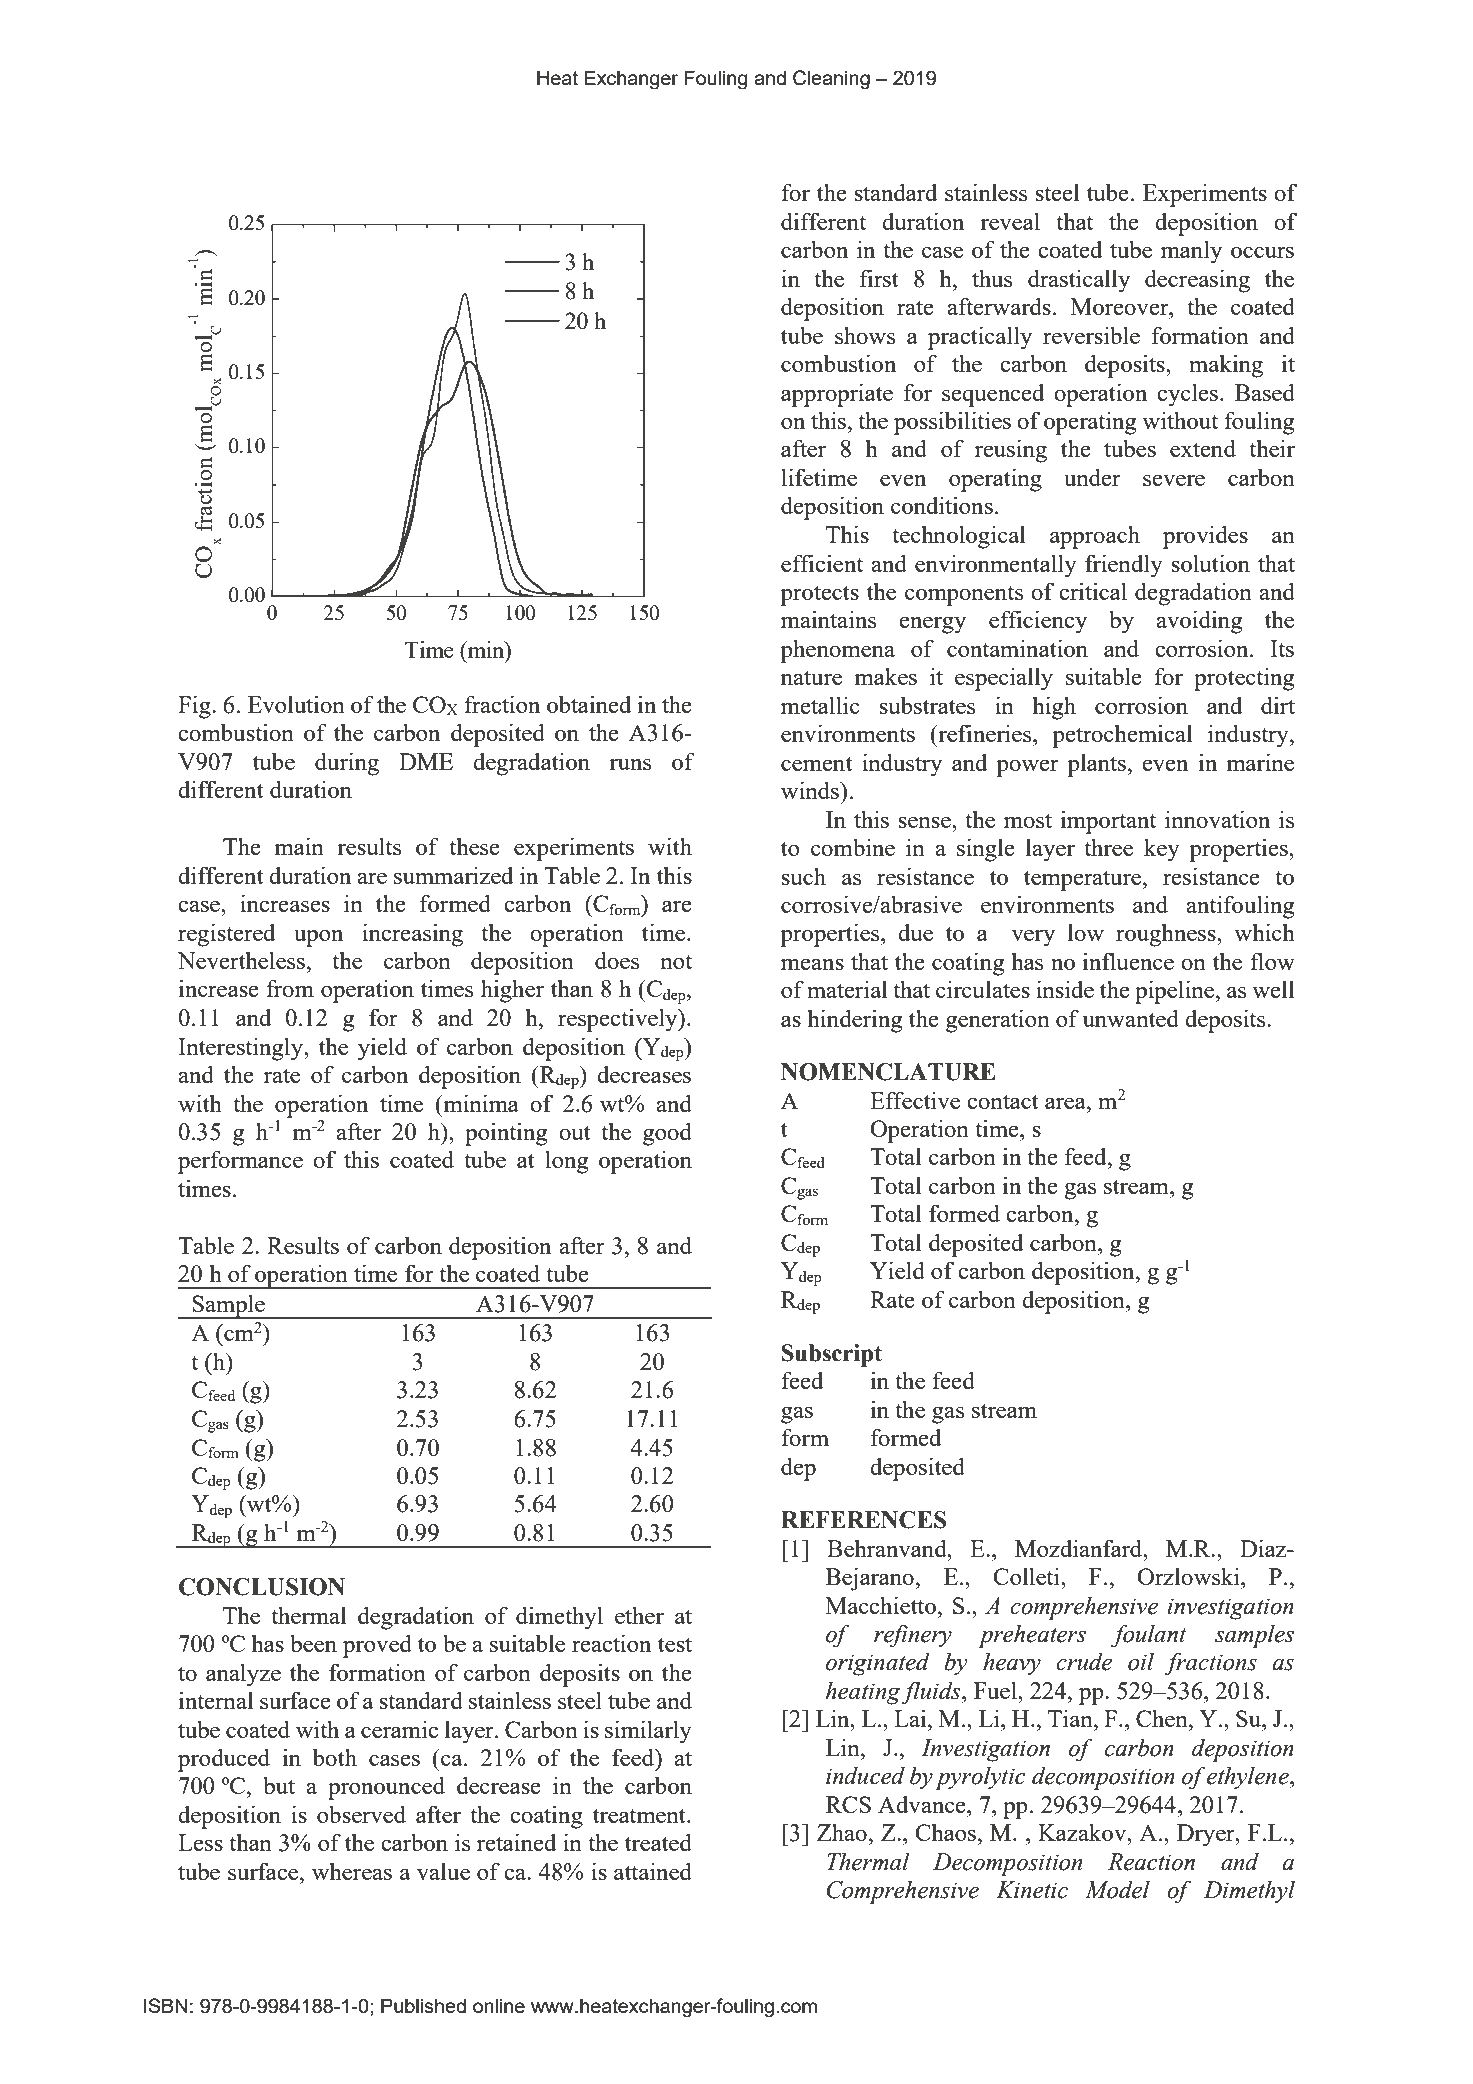 The width and height of the screenshot is (1473, 2084). I want to click on first, so click(879, 278).
